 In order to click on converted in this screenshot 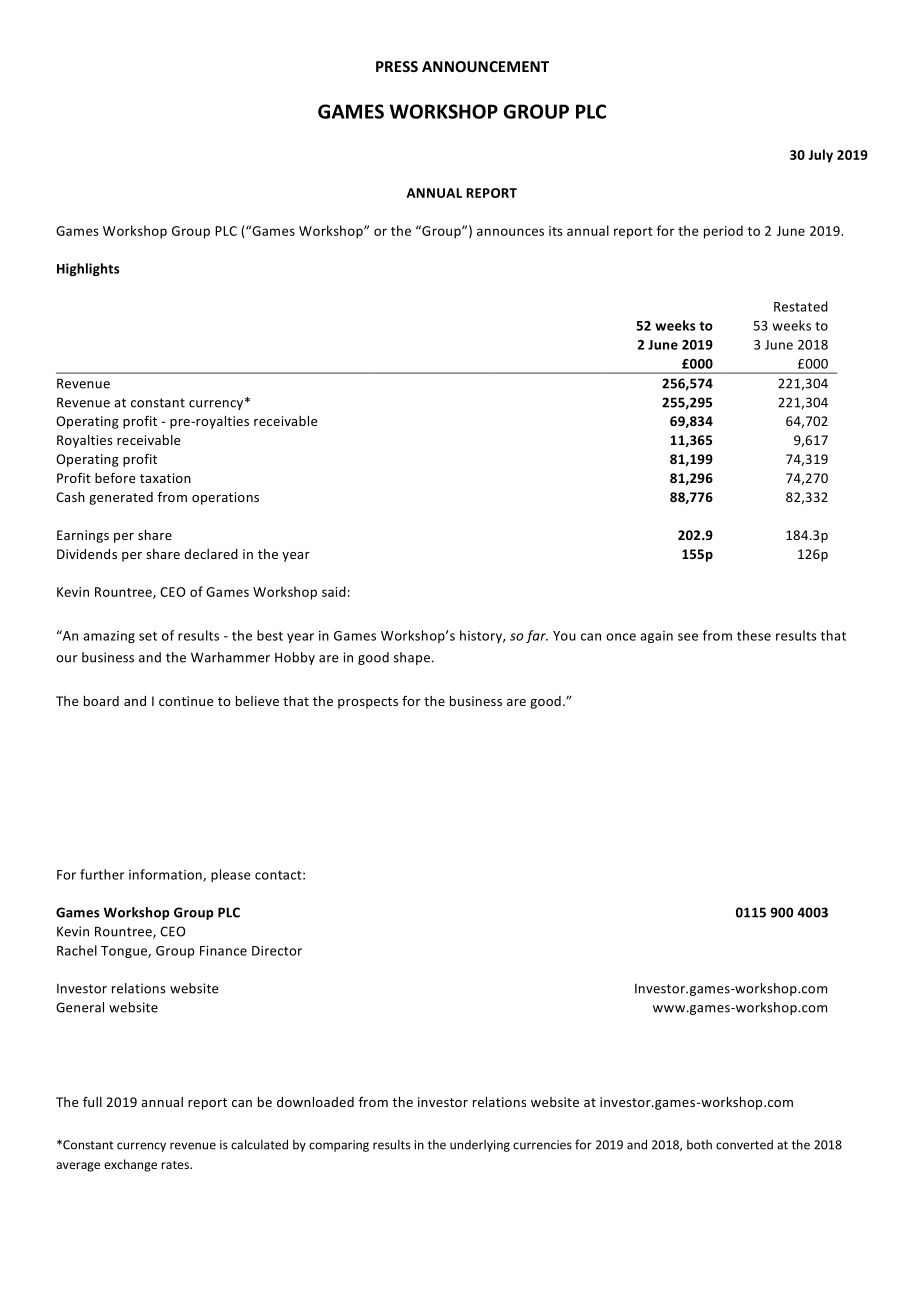, I will do `click(744, 1145)`.
